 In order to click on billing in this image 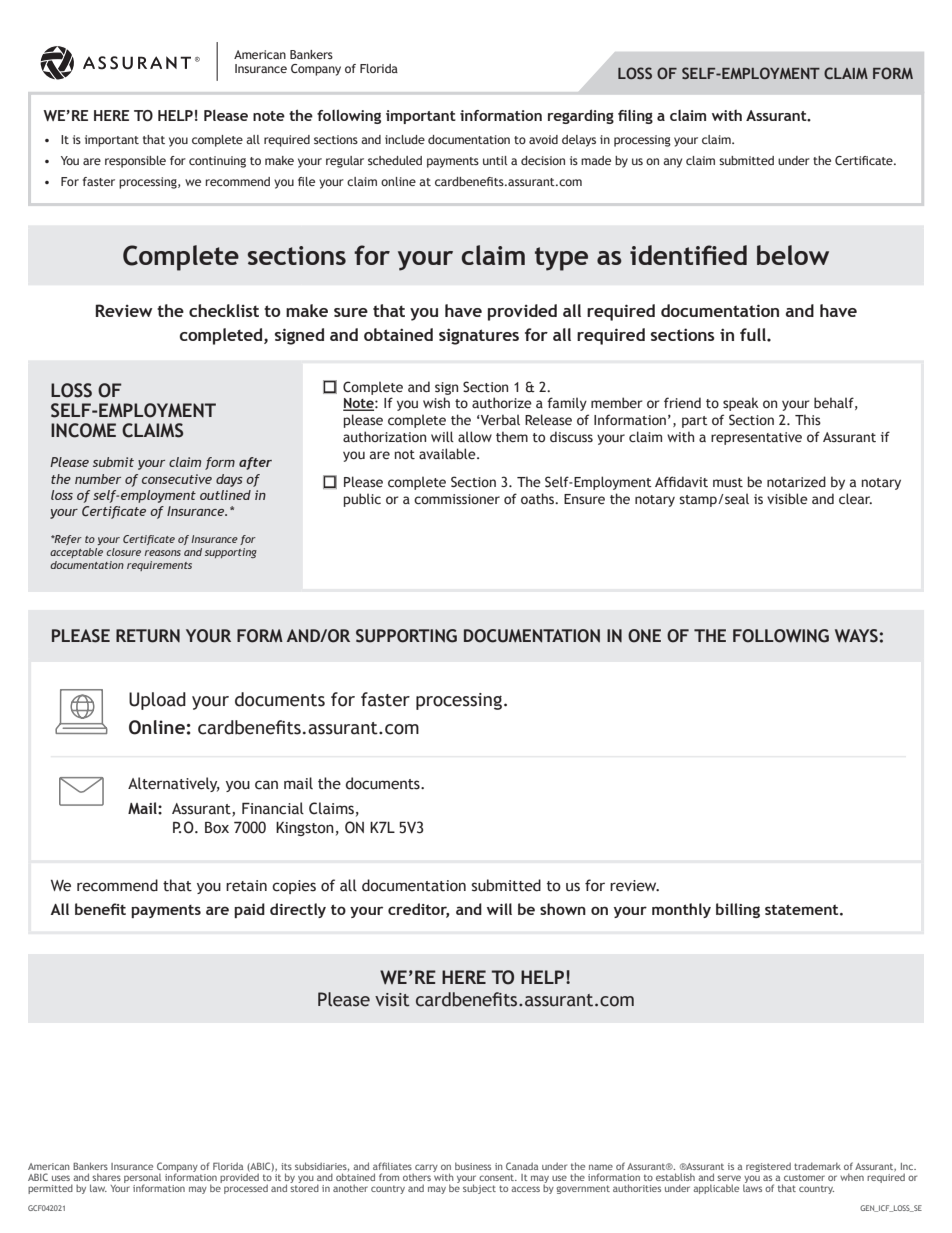, I will do `click(738, 910)`.
